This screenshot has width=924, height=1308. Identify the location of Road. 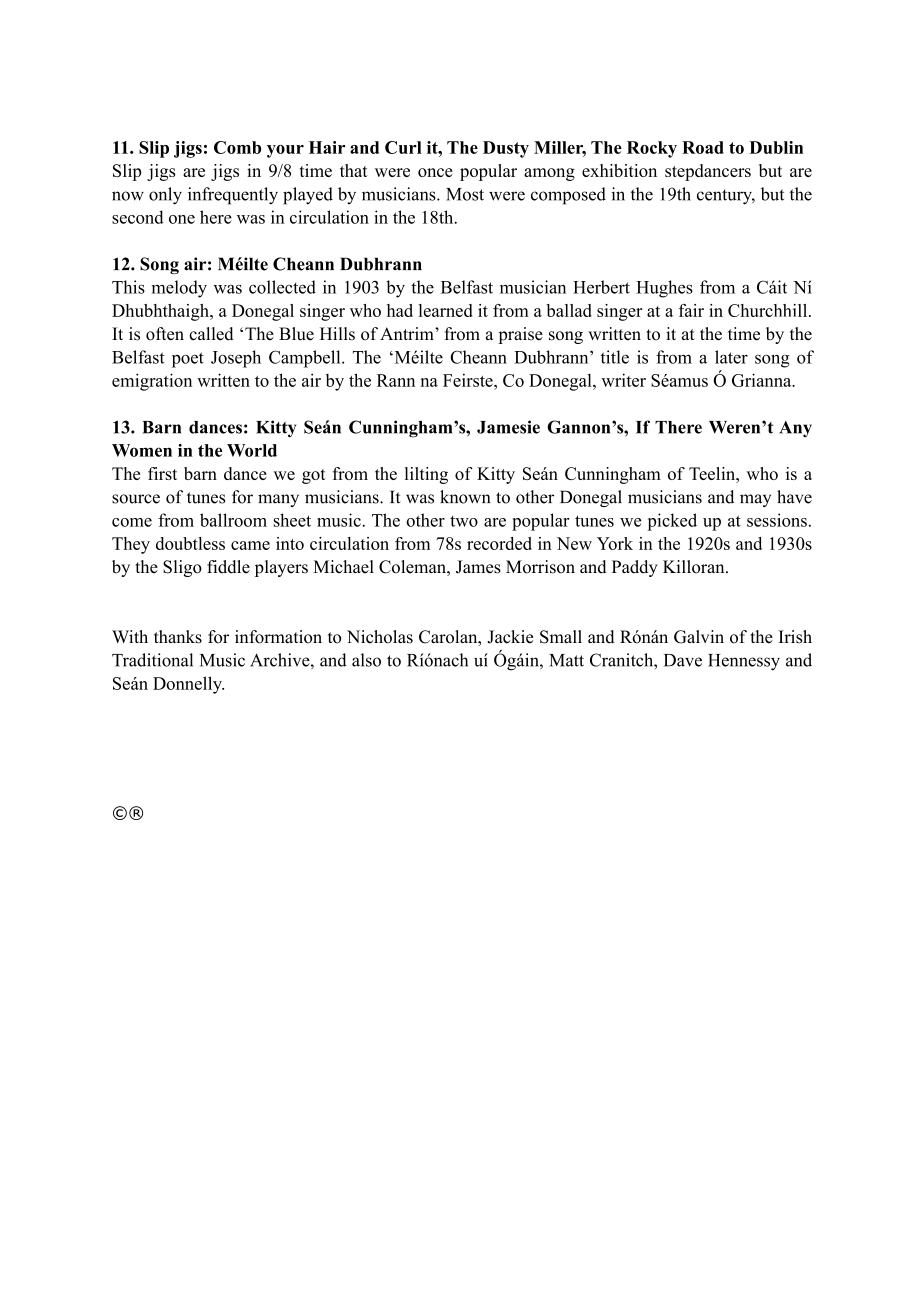
(703, 147).
